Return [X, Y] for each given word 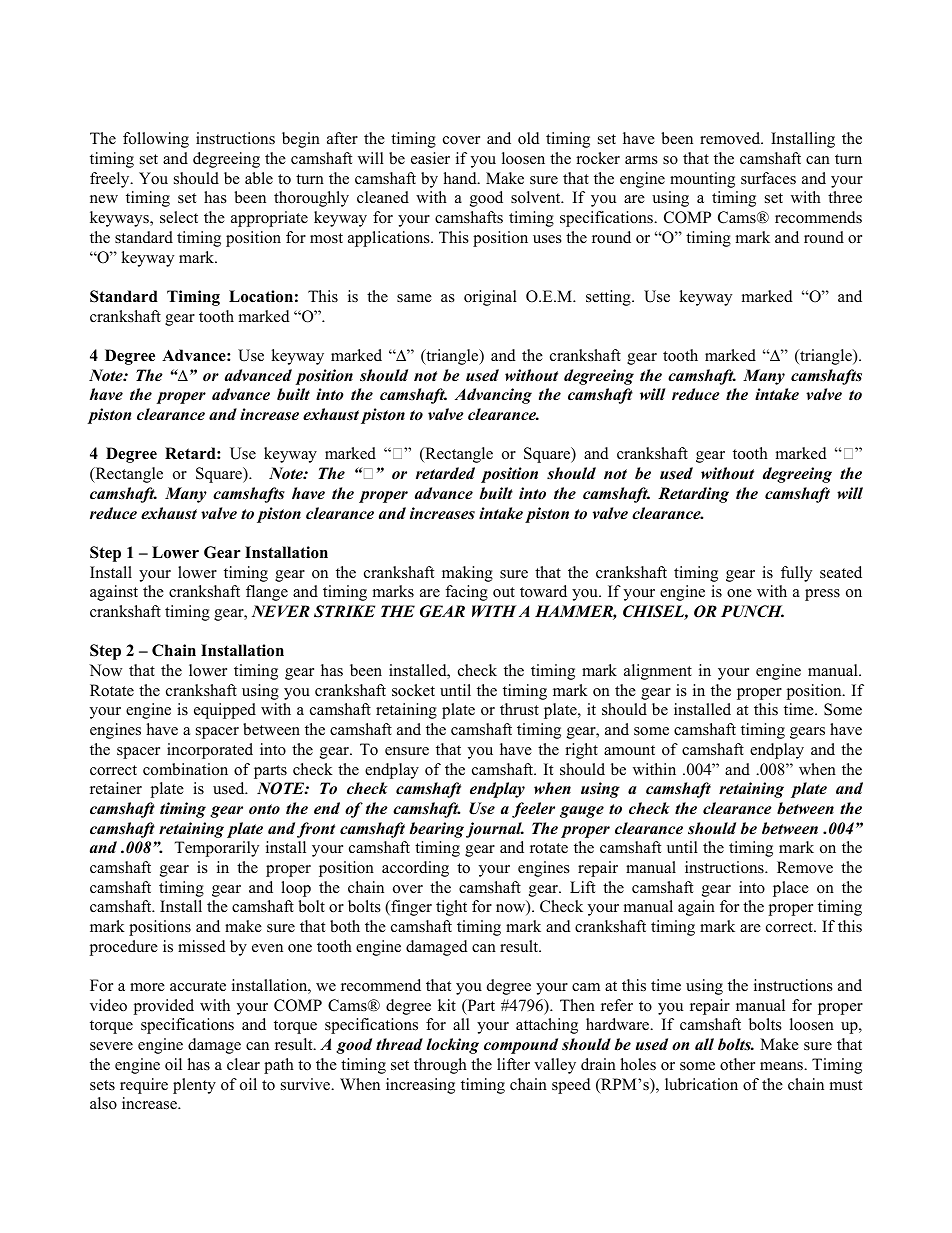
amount [629, 750]
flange [267, 593]
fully [796, 574]
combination [185, 769]
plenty [194, 1086]
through [440, 1066]
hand [461, 178]
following [156, 140]
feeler [533, 810]
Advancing [493, 396]
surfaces [768, 178]
